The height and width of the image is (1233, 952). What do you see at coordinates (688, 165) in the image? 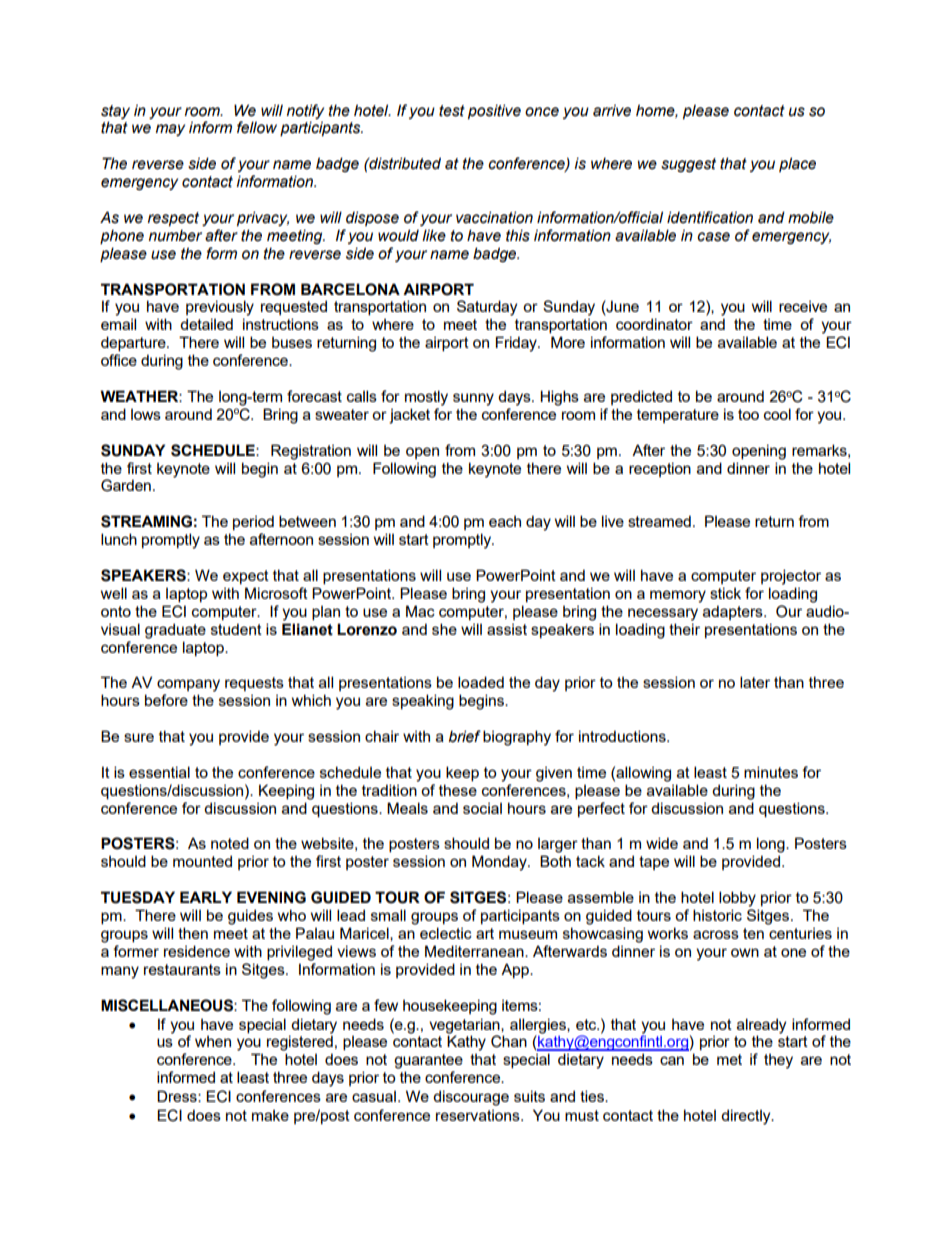
I see `suggest` at bounding box center [688, 165].
